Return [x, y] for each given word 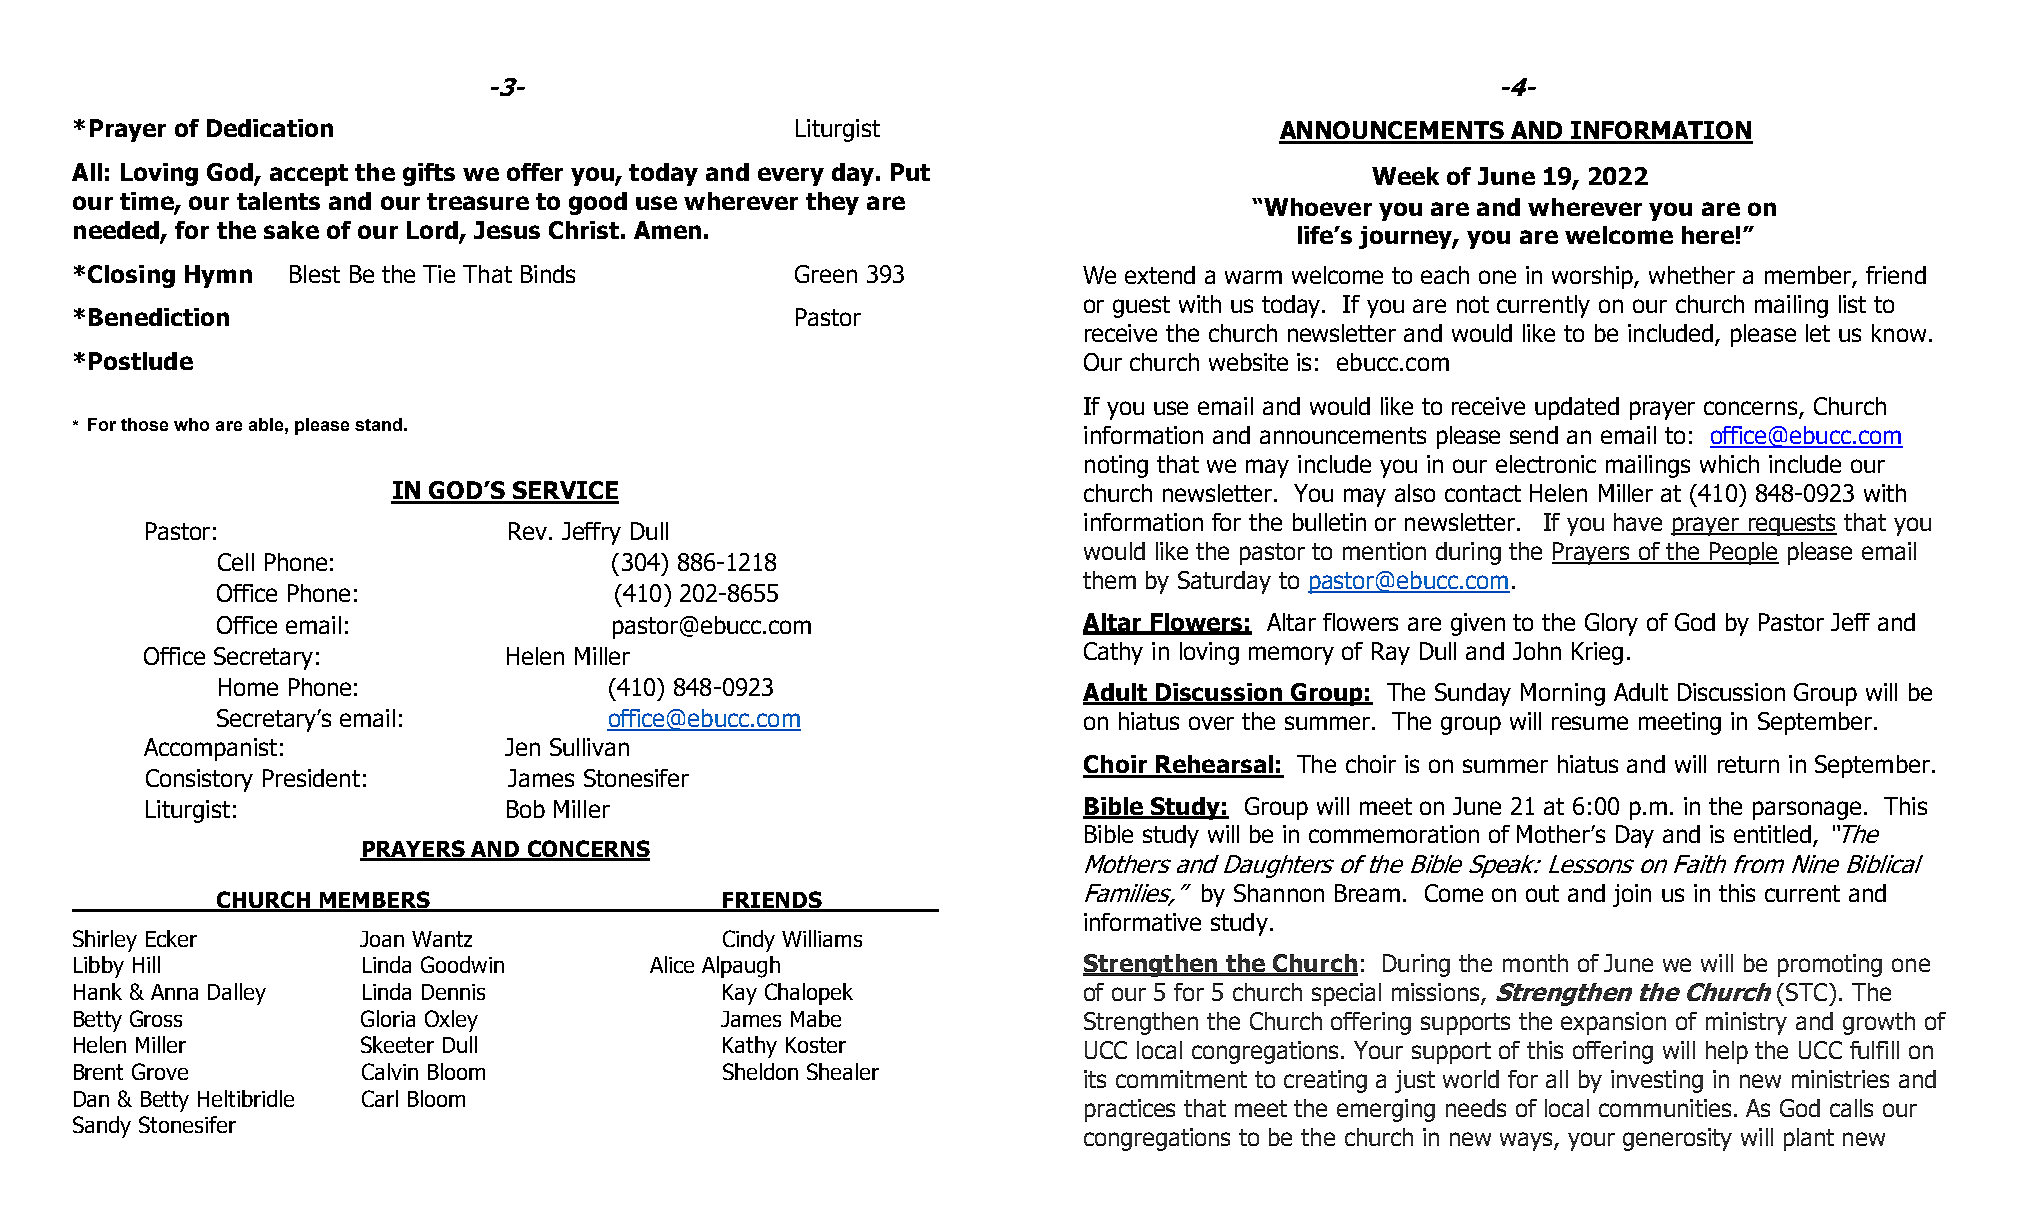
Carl [380, 1098]
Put [910, 172]
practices [1130, 1110]
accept [309, 175]
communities [1665, 1108]
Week [1405, 176]
